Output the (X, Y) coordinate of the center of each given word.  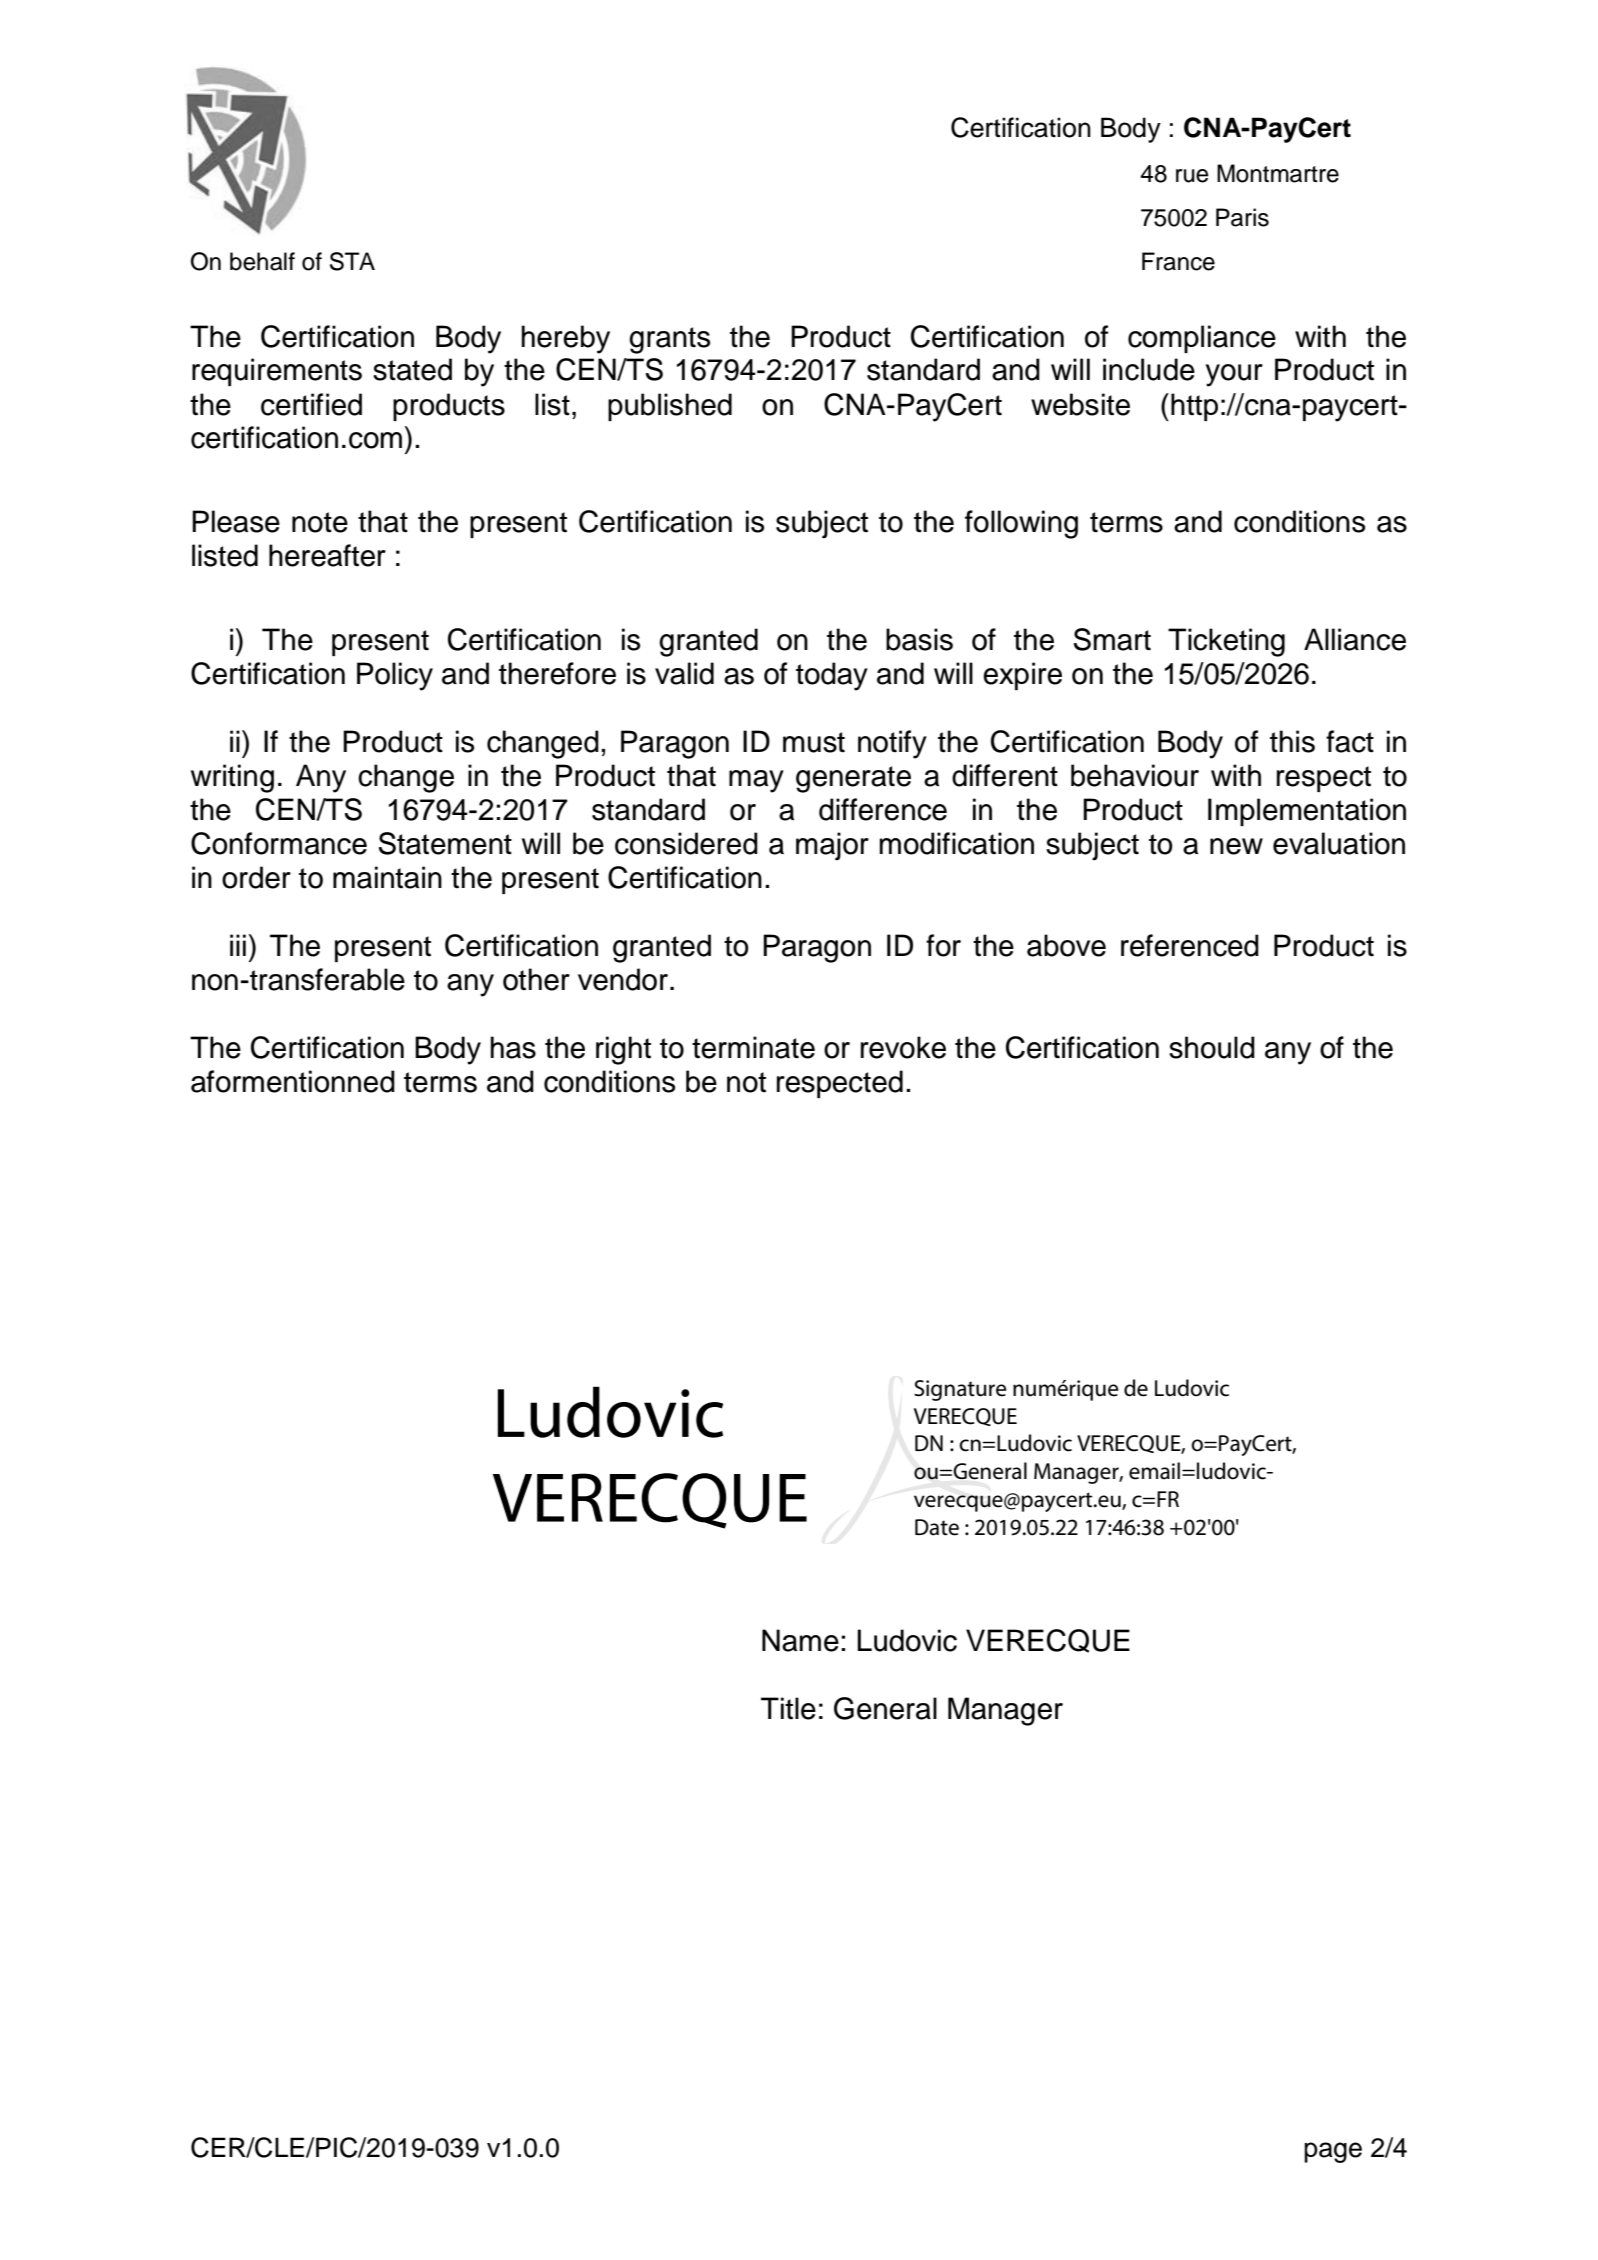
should (1212, 1047)
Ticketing (1226, 642)
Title (788, 1708)
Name (800, 1640)
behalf (262, 261)
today (832, 676)
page (1333, 2152)
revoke (903, 1047)
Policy (395, 676)
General (885, 1708)
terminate (753, 1047)
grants (669, 340)
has (513, 1047)
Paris (1242, 217)
